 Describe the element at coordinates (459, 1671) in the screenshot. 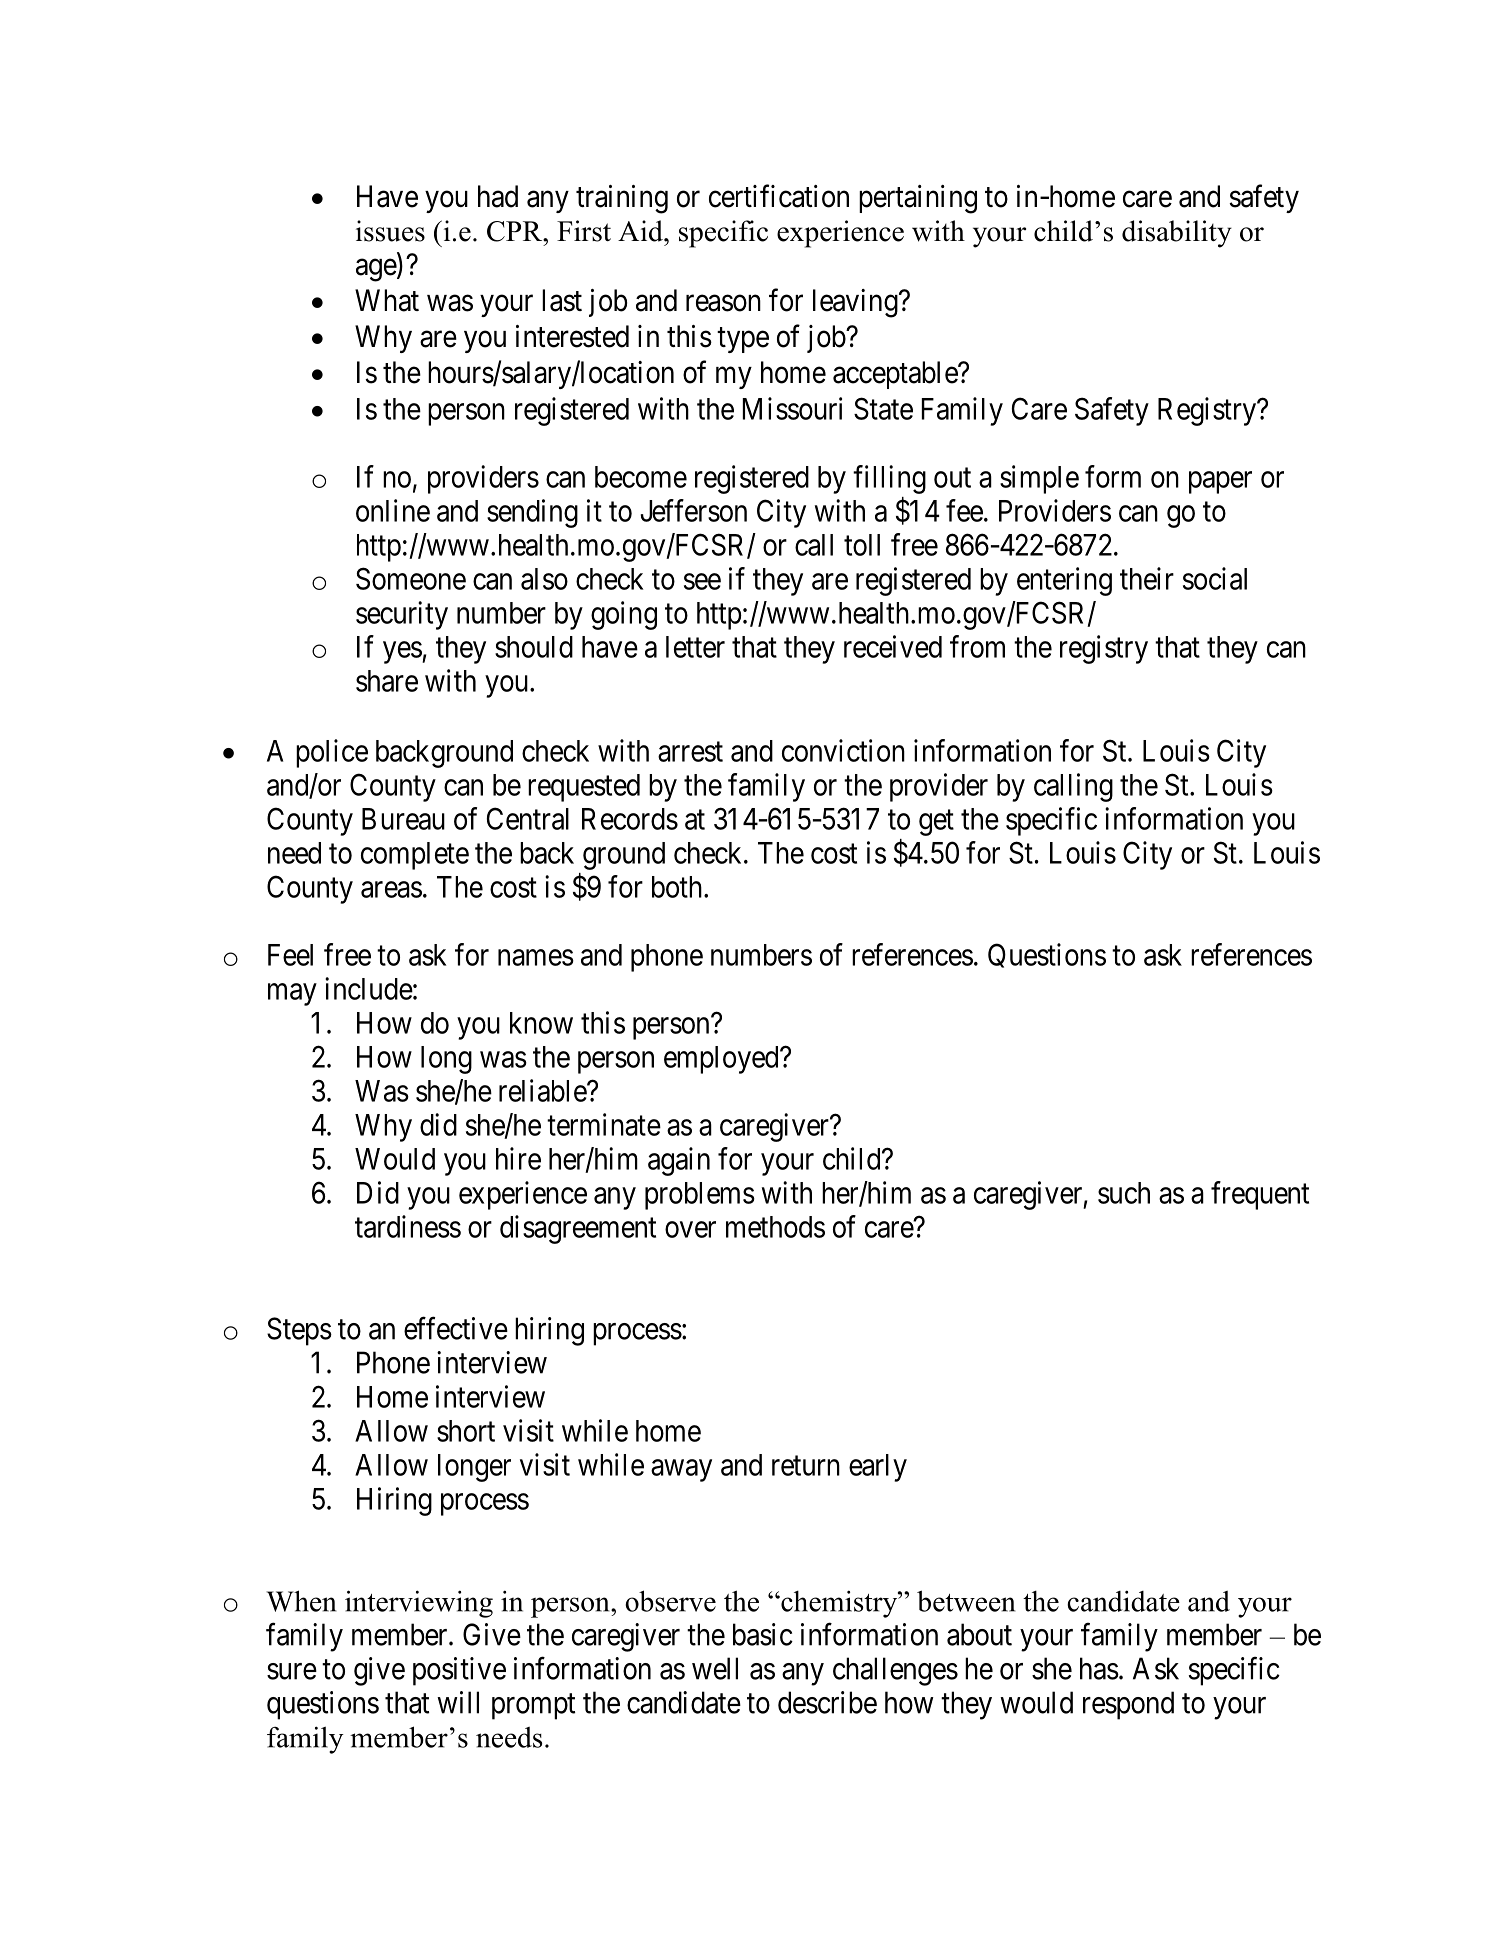

I see `positive` at that location.
